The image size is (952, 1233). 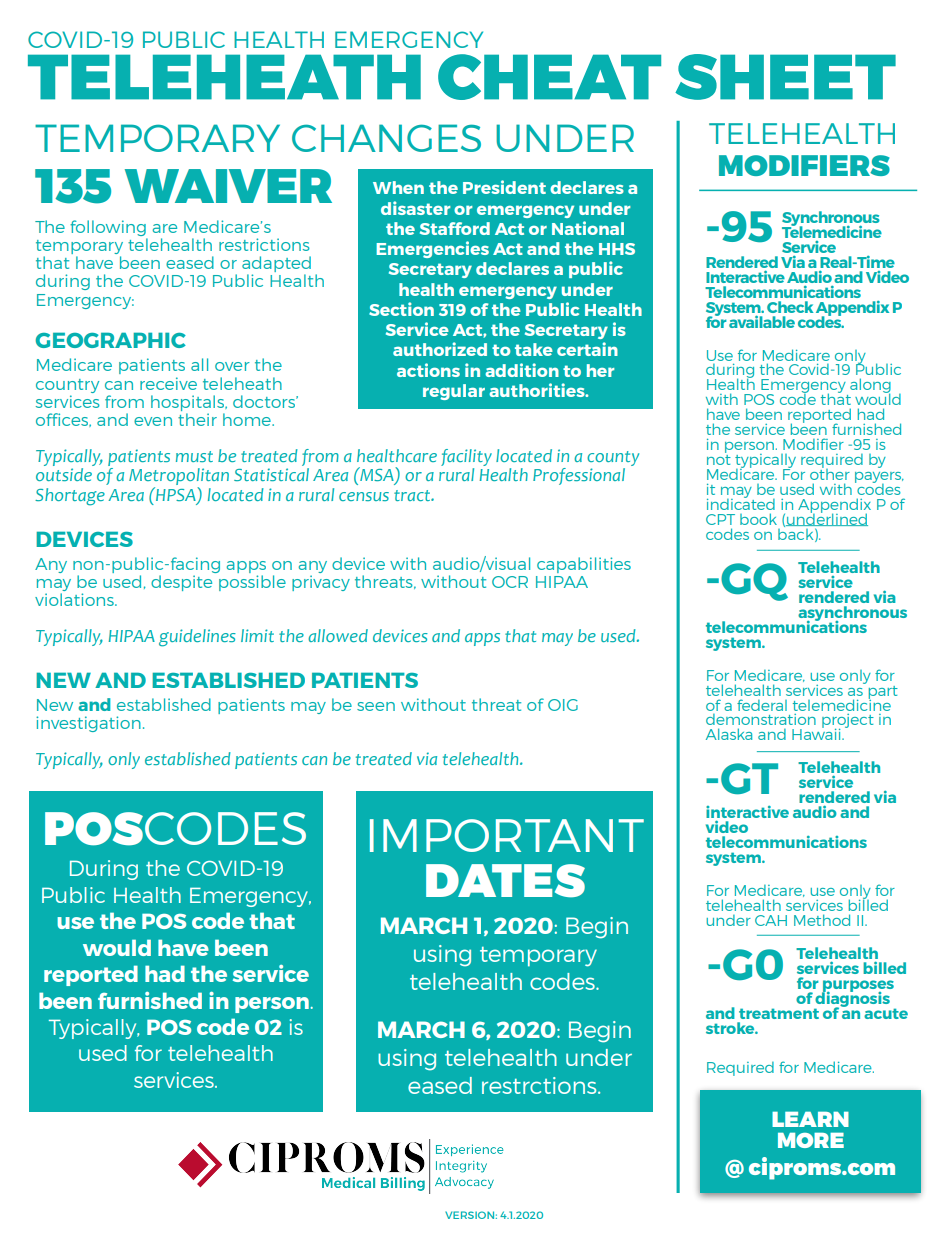 What do you see at coordinates (758, 519) in the screenshot?
I see `book` at bounding box center [758, 519].
